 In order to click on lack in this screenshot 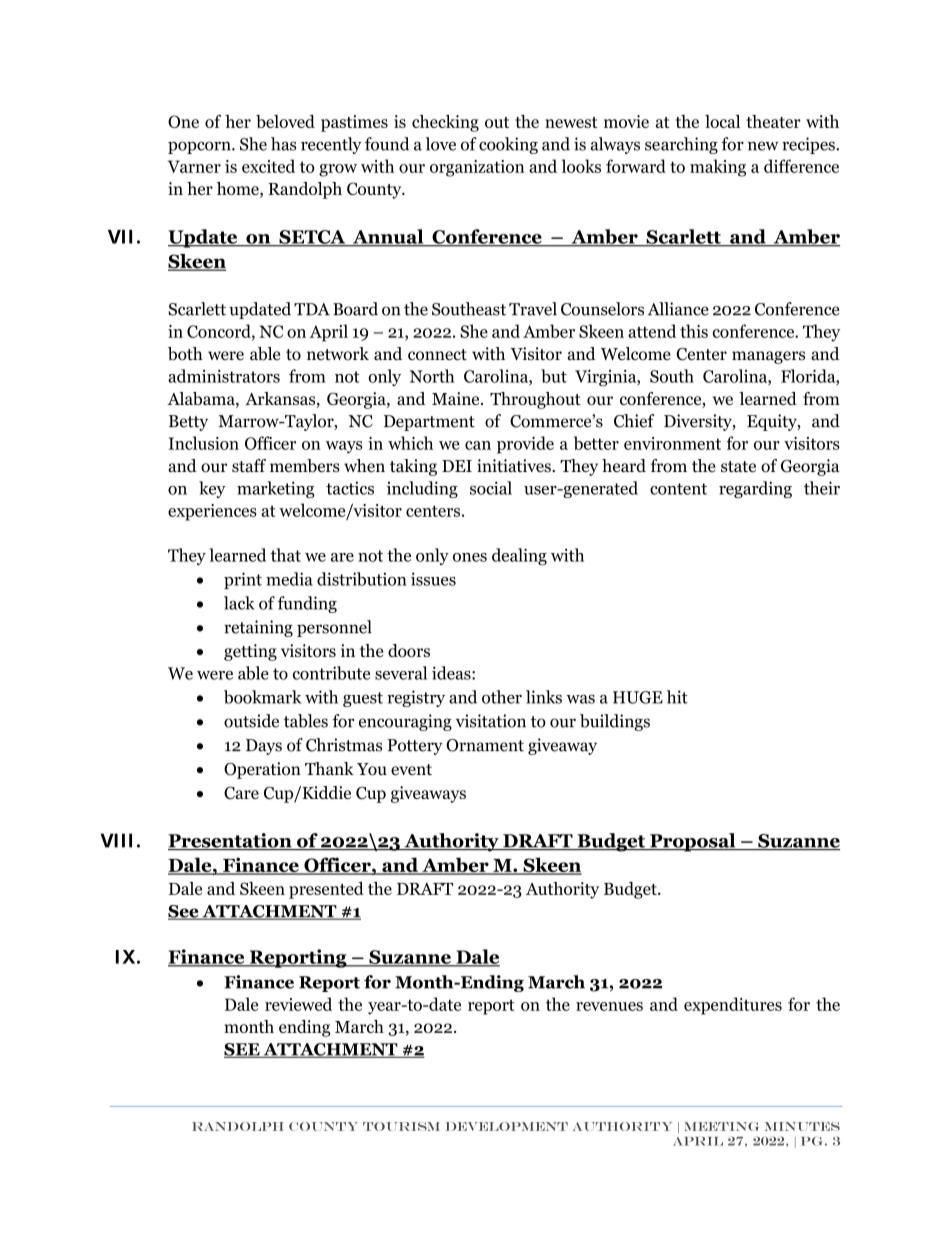, I will do `click(239, 603)`.
